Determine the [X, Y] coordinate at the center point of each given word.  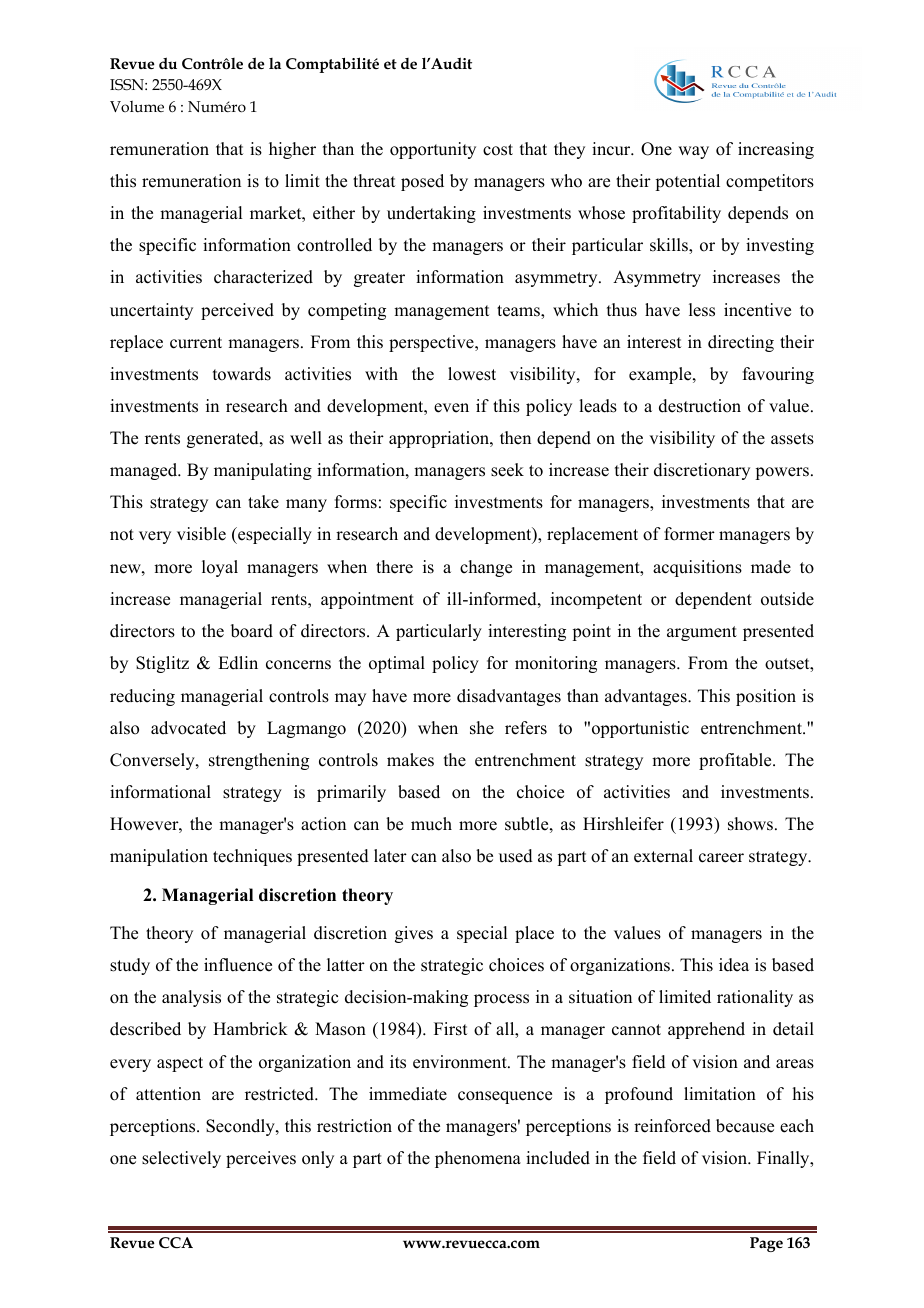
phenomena [478, 1159]
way [693, 152]
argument [702, 633]
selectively [181, 1159]
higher [292, 150]
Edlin [238, 663]
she [482, 728]
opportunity [433, 150]
